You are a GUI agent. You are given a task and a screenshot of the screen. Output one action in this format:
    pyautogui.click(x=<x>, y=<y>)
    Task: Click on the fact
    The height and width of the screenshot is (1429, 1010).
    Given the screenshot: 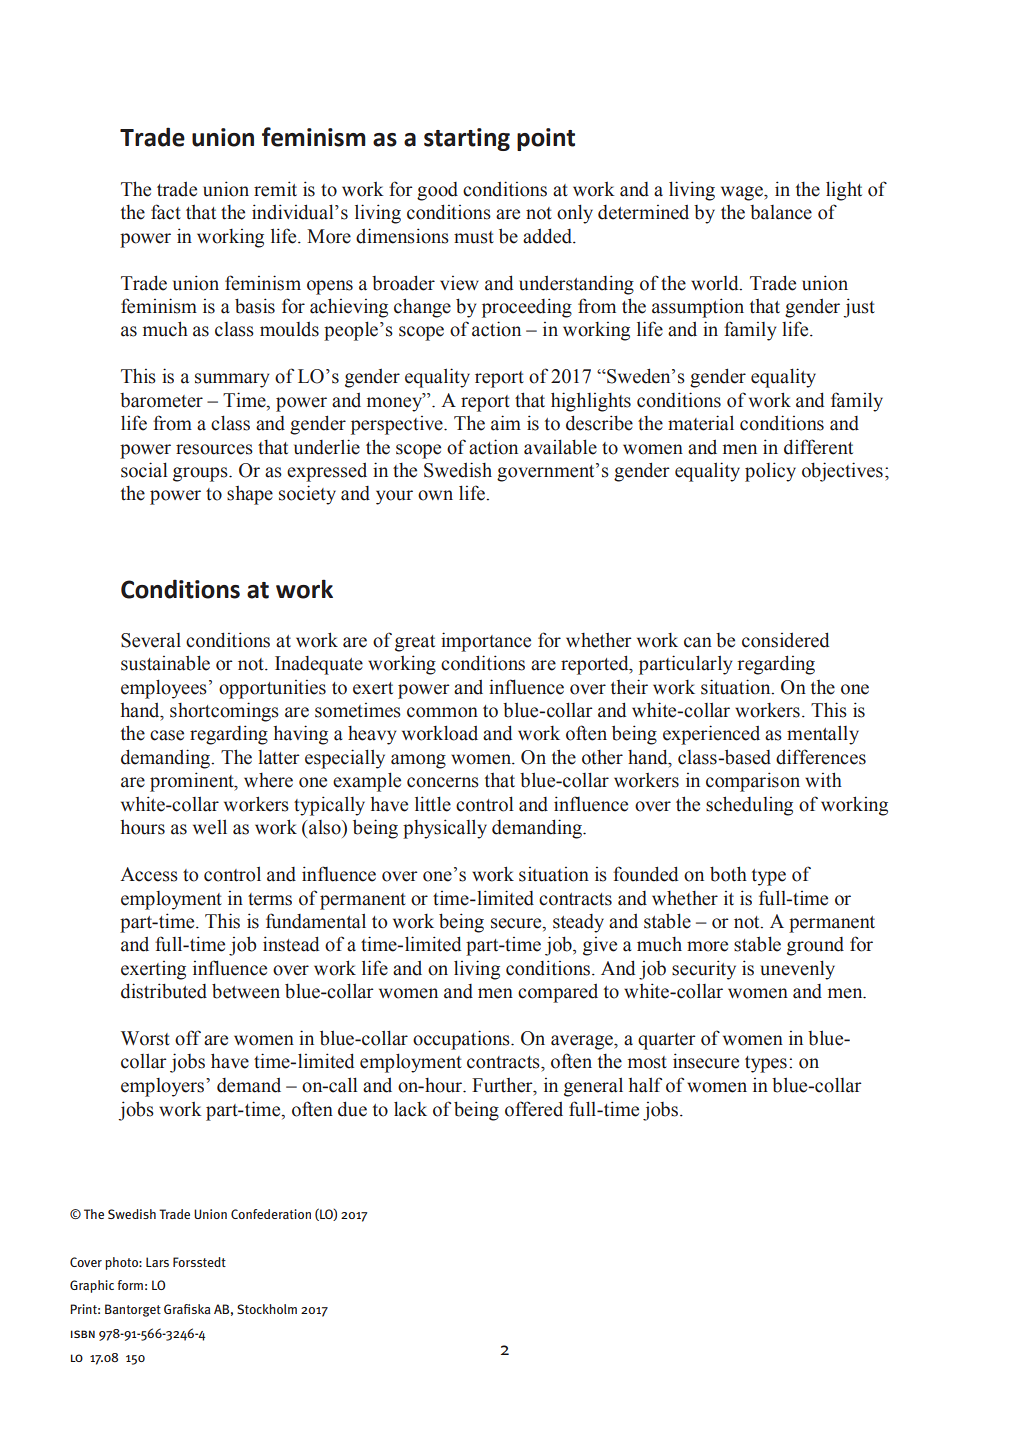 What is the action you would take?
    pyautogui.click(x=166, y=212)
